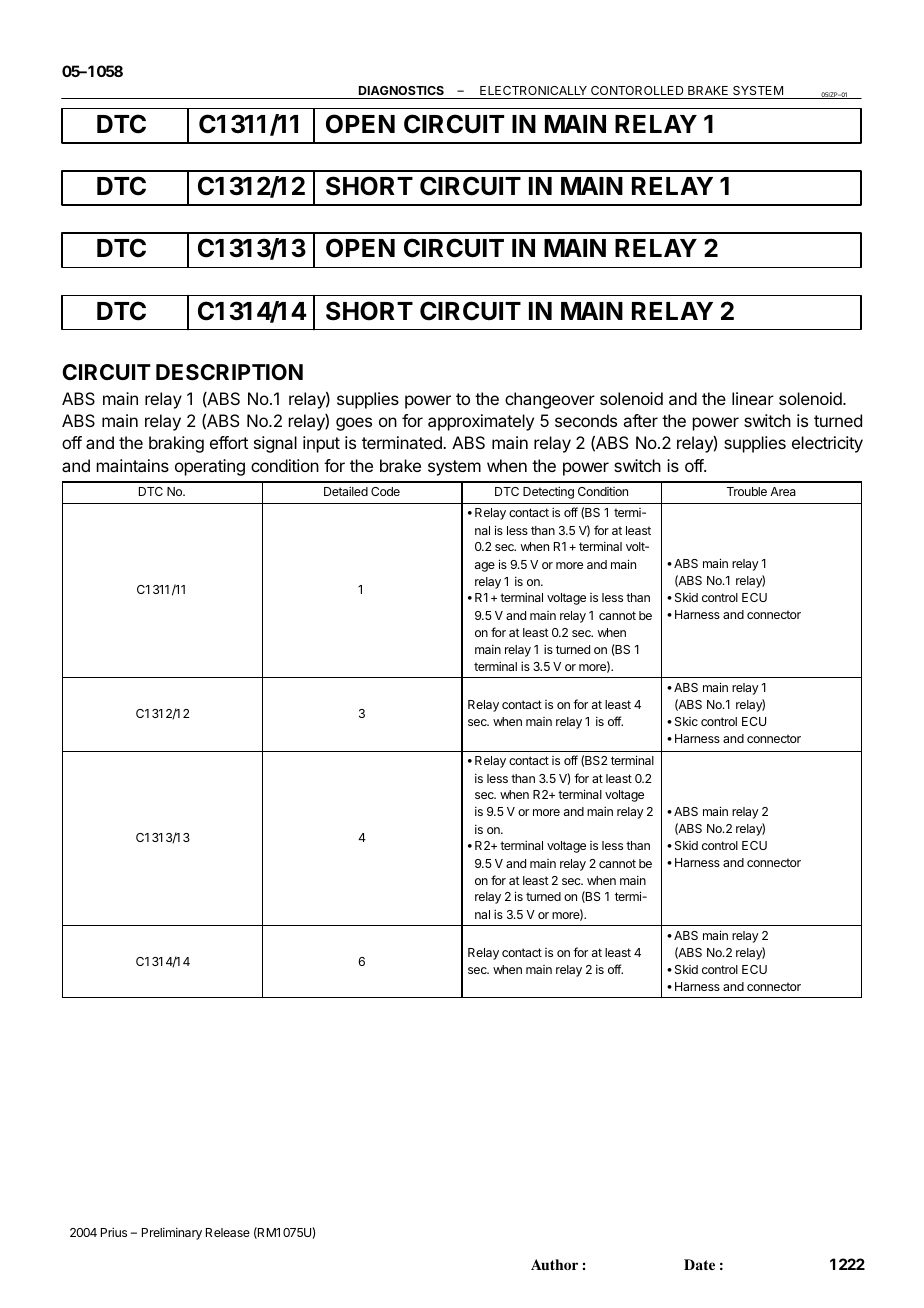 Image resolution: width=924 pixels, height=1308 pixels. What do you see at coordinates (753, 398) in the document?
I see `linear` at bounding box center [753, 398].
